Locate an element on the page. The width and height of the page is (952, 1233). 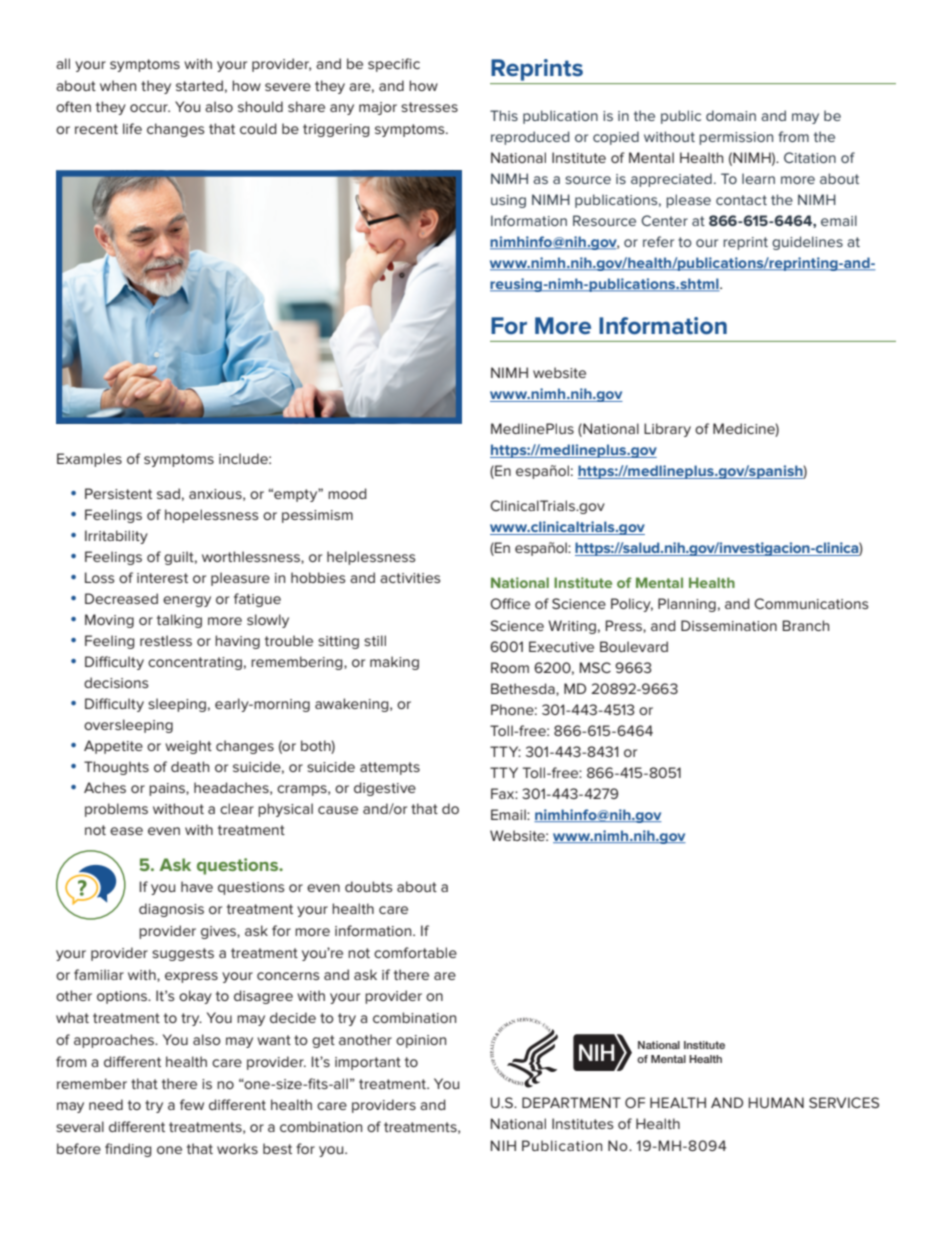
opinion is located at coordinates (421, 1041).
